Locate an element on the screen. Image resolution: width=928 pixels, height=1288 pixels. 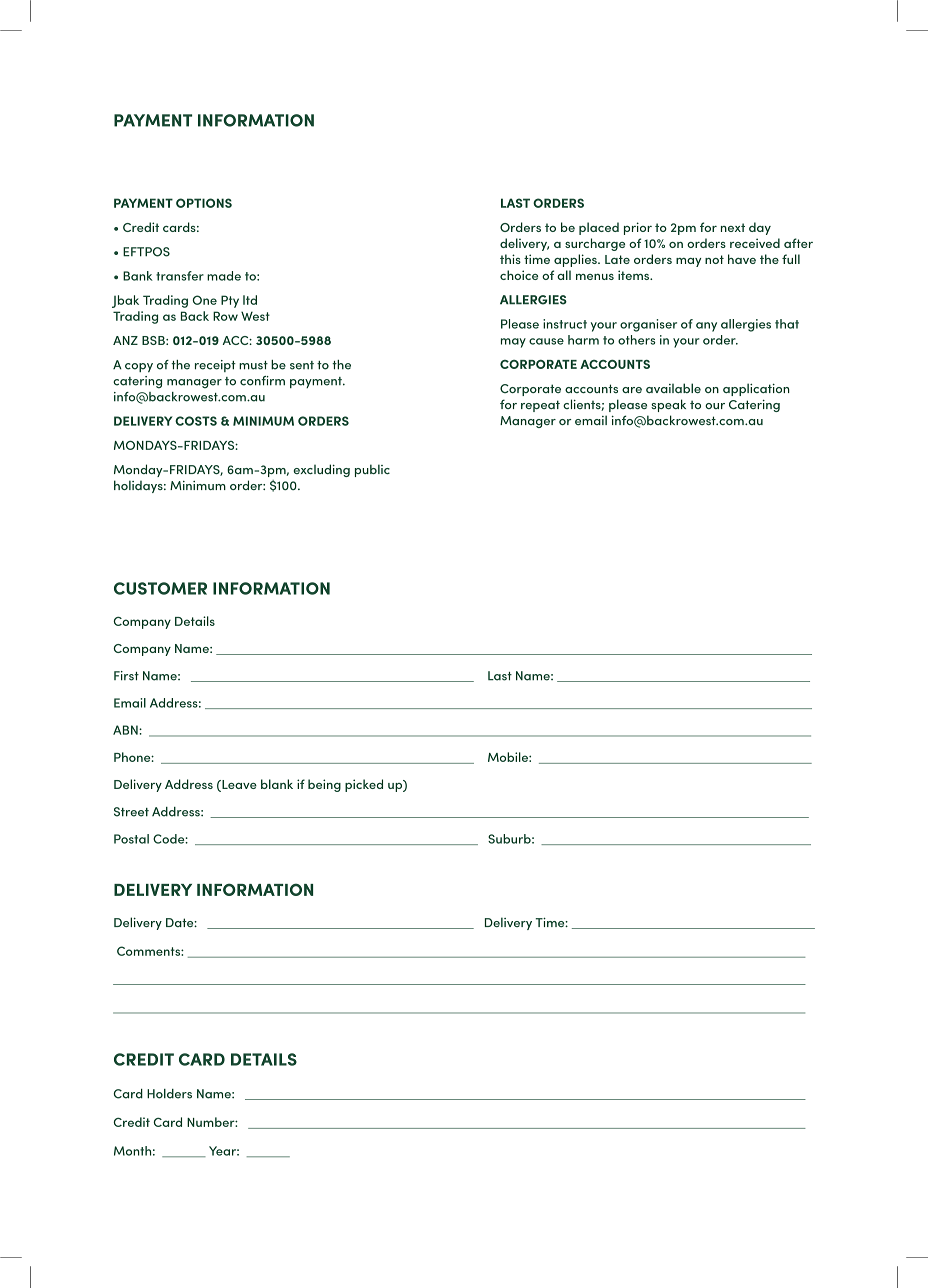
application is located at coordinates (756, 389).
